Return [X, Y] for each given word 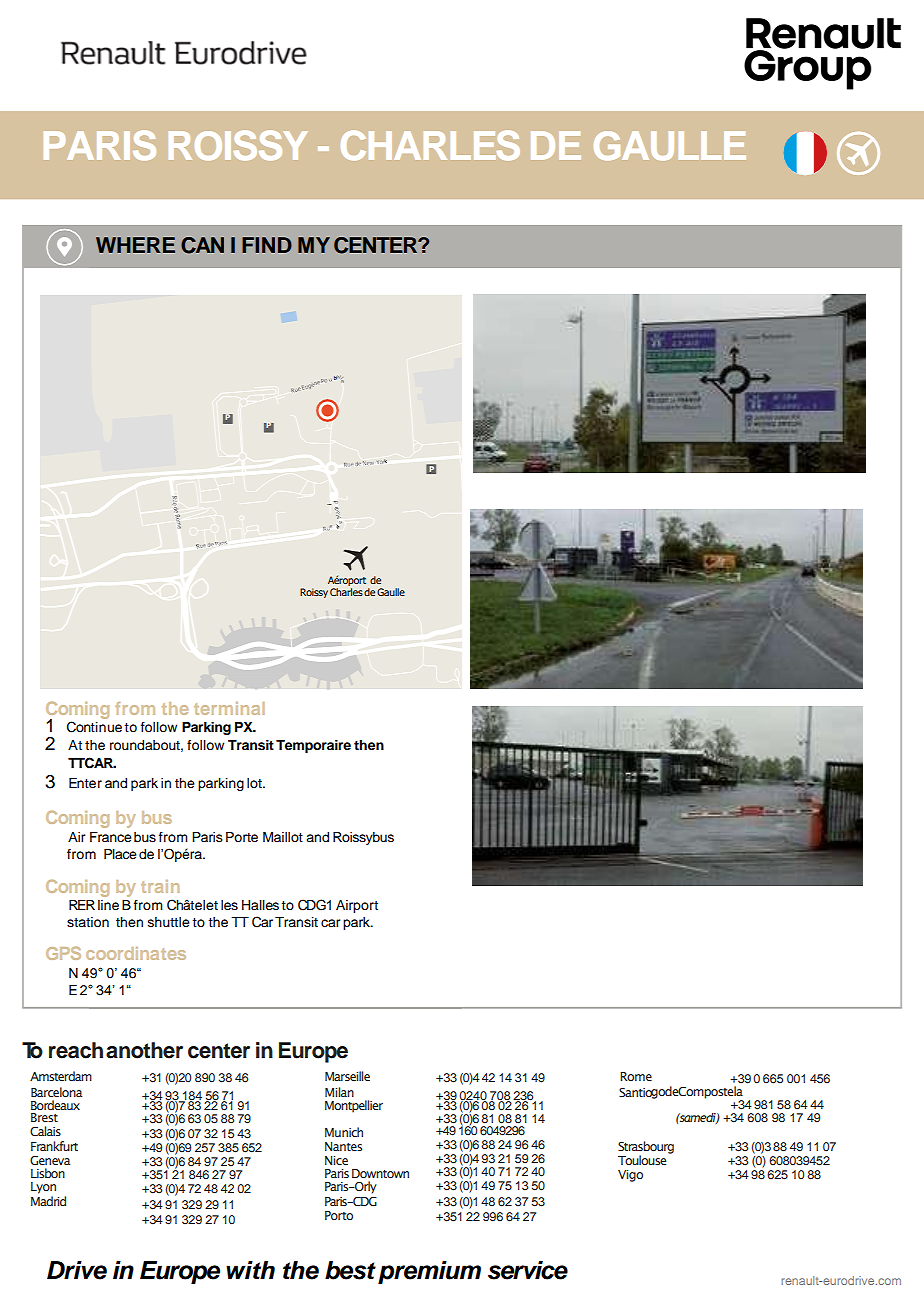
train [160, 886]
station [88, 922]
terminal [229, 708]
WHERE [135, 245]
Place [120, 854]
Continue [94, 727]
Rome [636, 1076]
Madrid [48, 1201]
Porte [242, 837]
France [111, 837]
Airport [357, 906]
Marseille [347, 1076]
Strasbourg [646, 1148]
